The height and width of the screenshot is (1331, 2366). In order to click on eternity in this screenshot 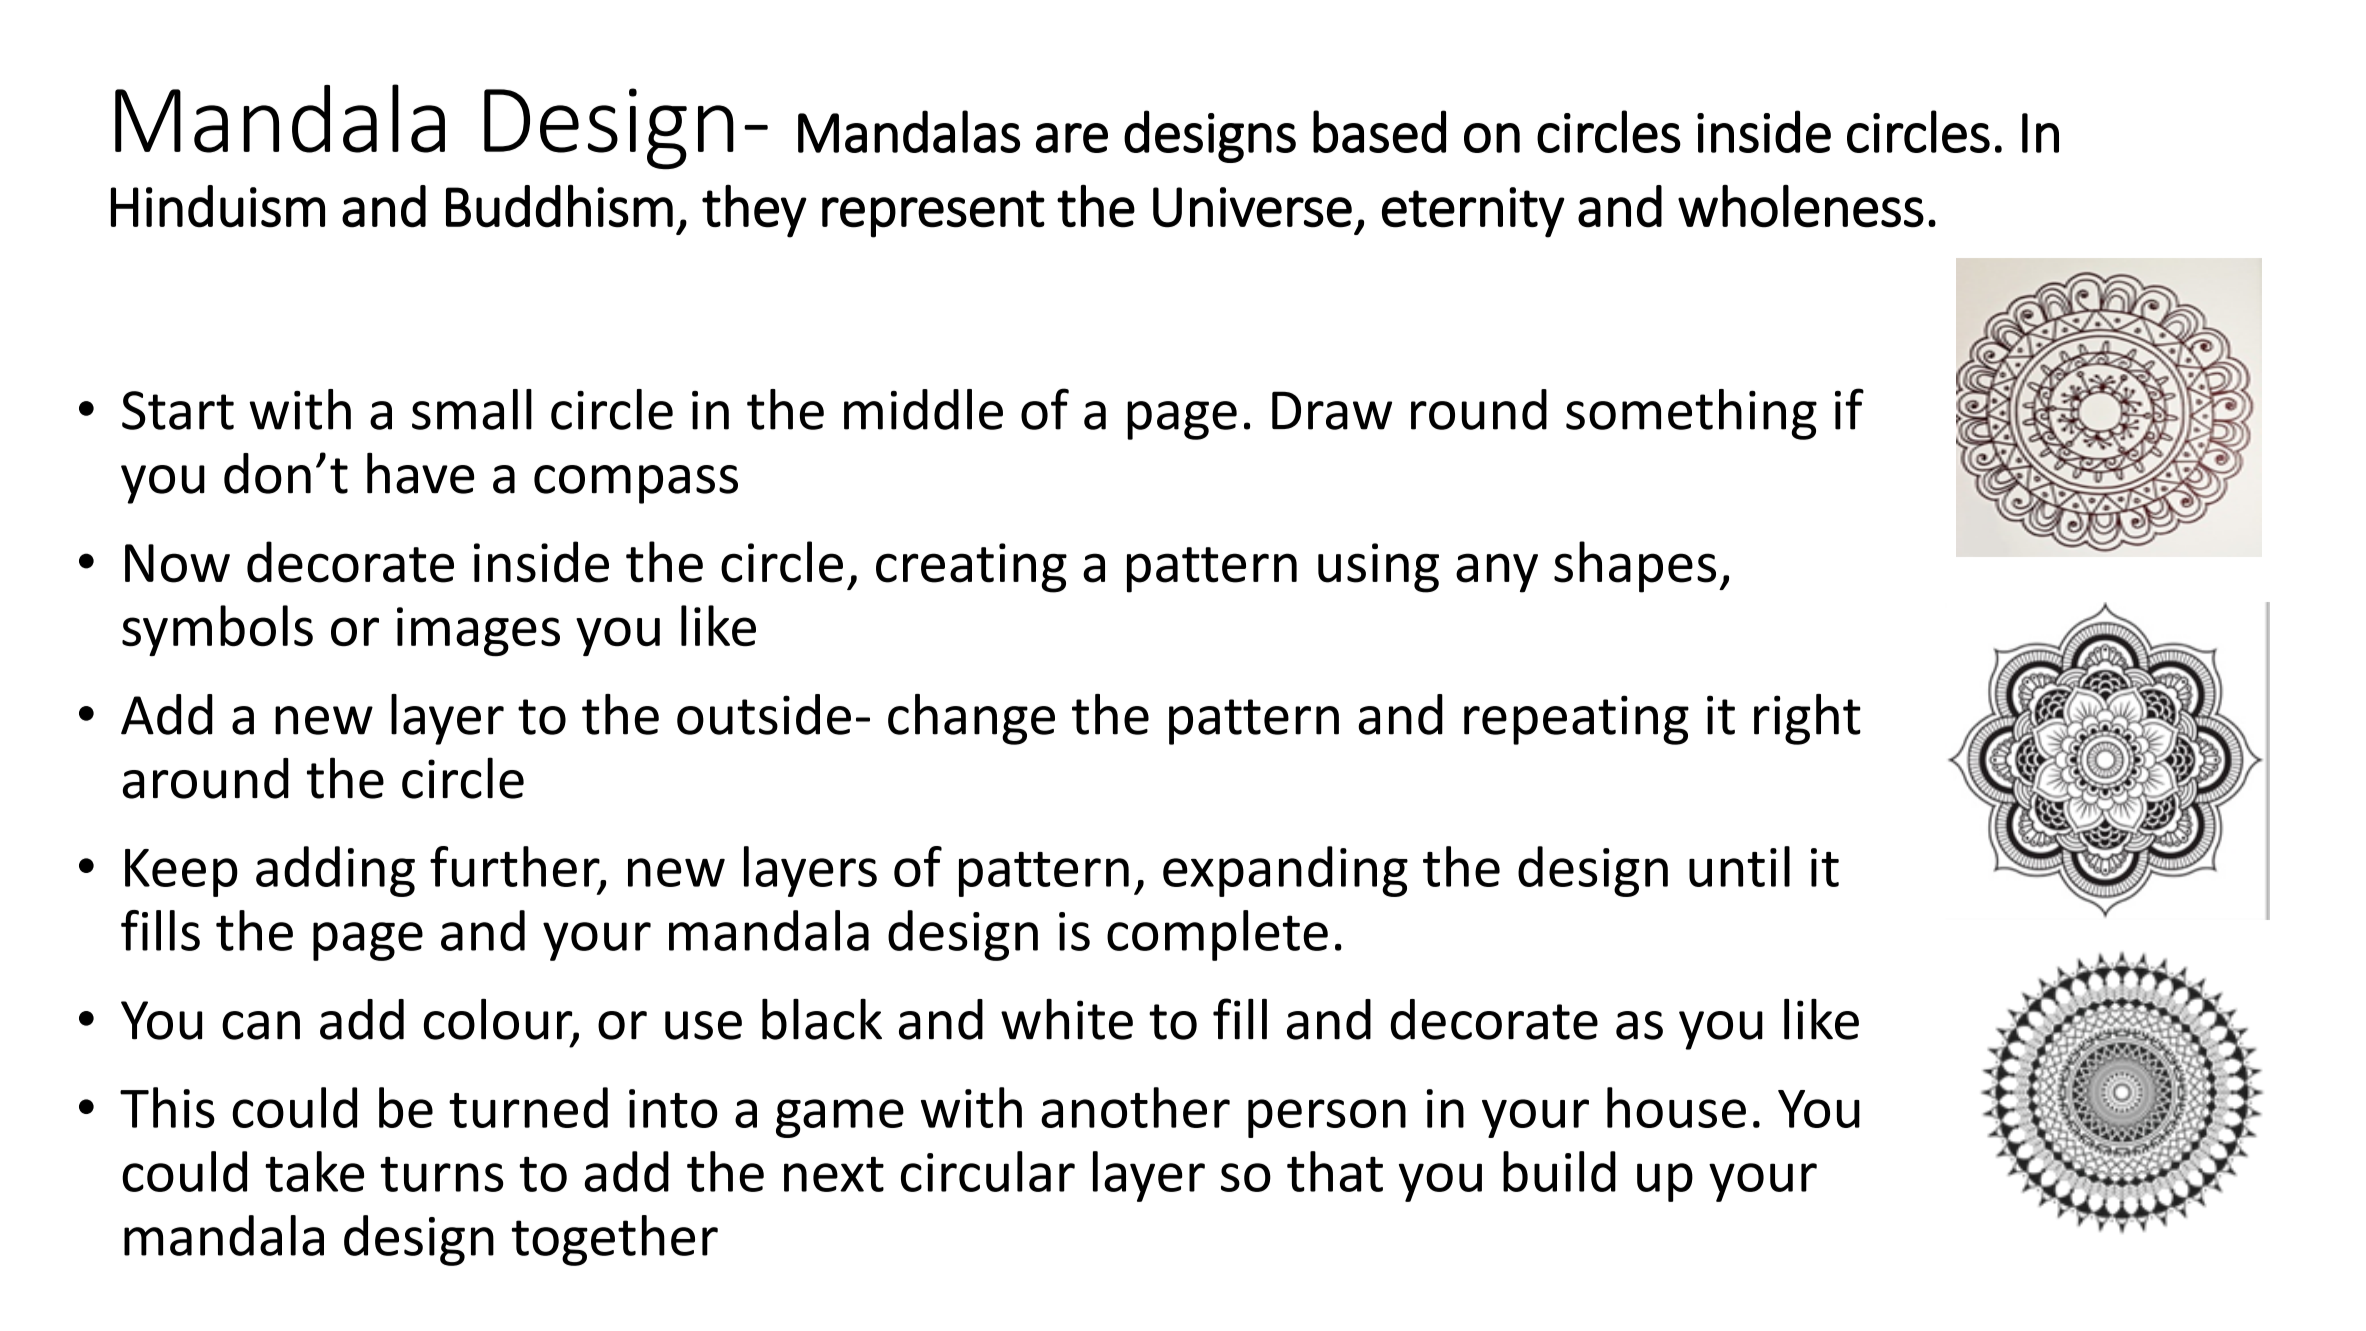, I will do `click(1473, 212)`.
